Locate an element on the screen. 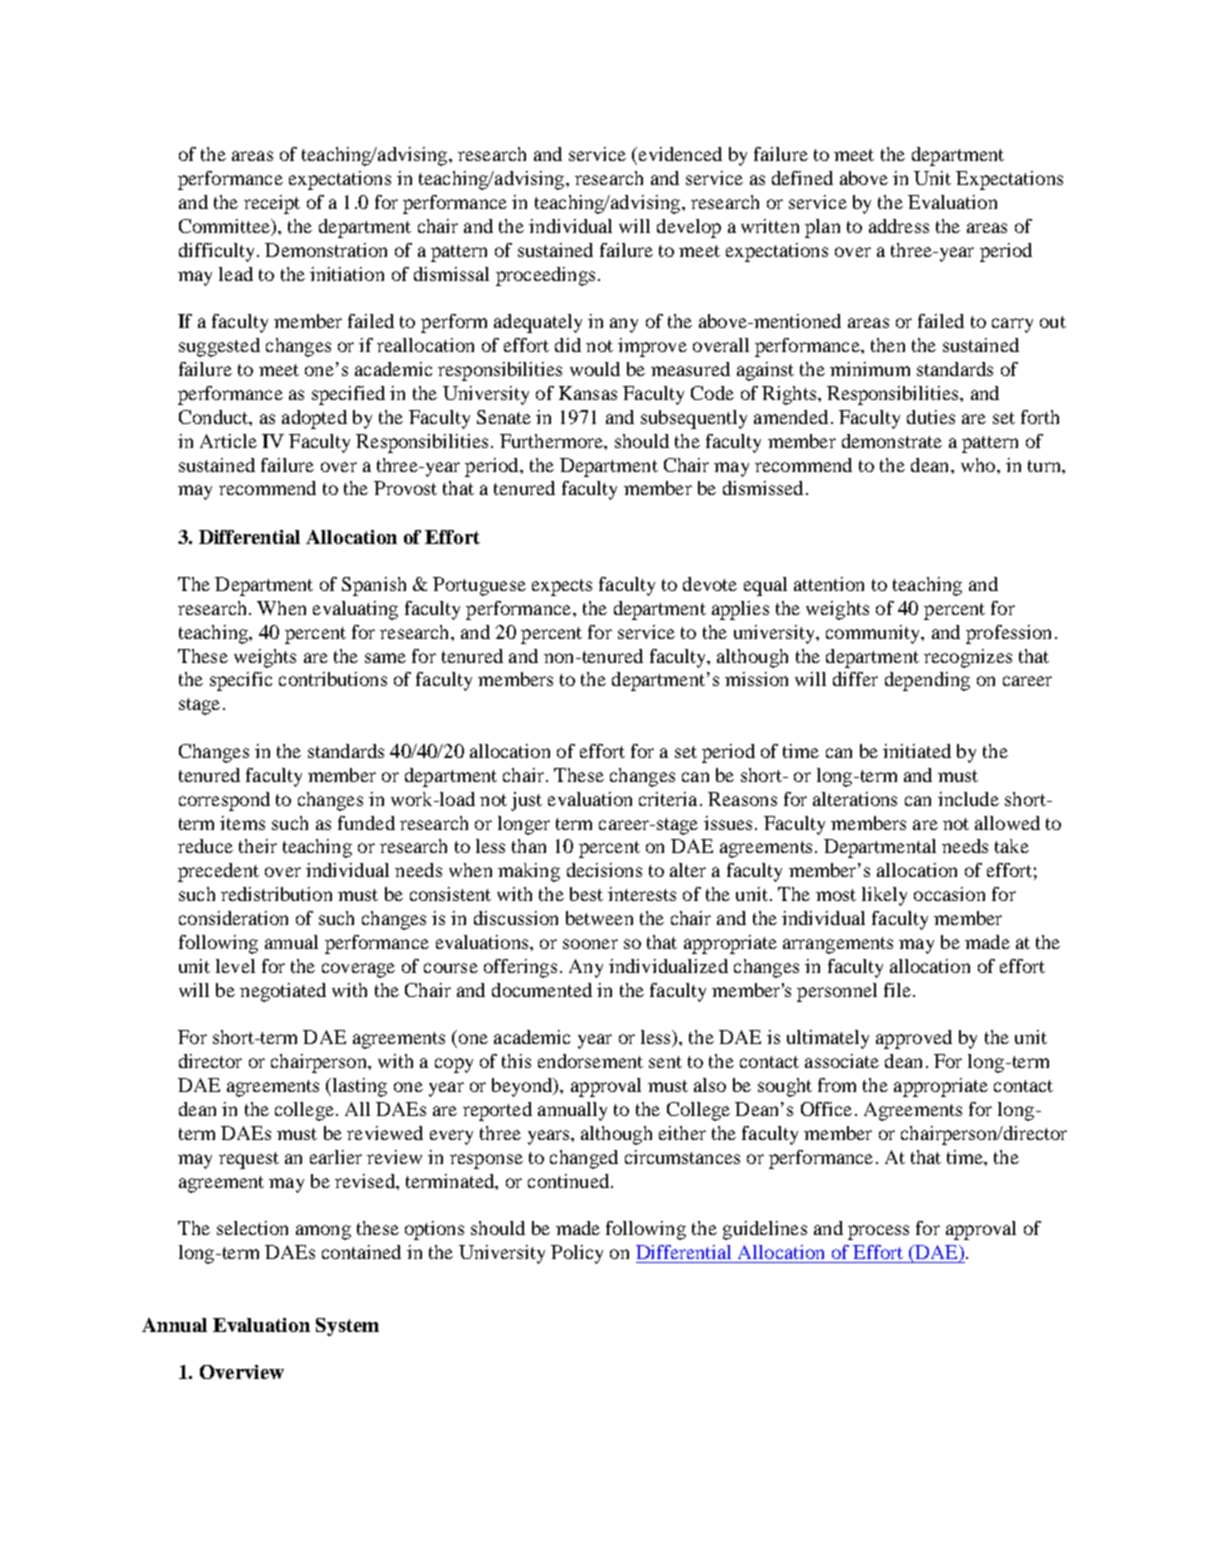 The height and width of the screenshot is (1566, 1210). receipt is located at coordinates (272, 204).
